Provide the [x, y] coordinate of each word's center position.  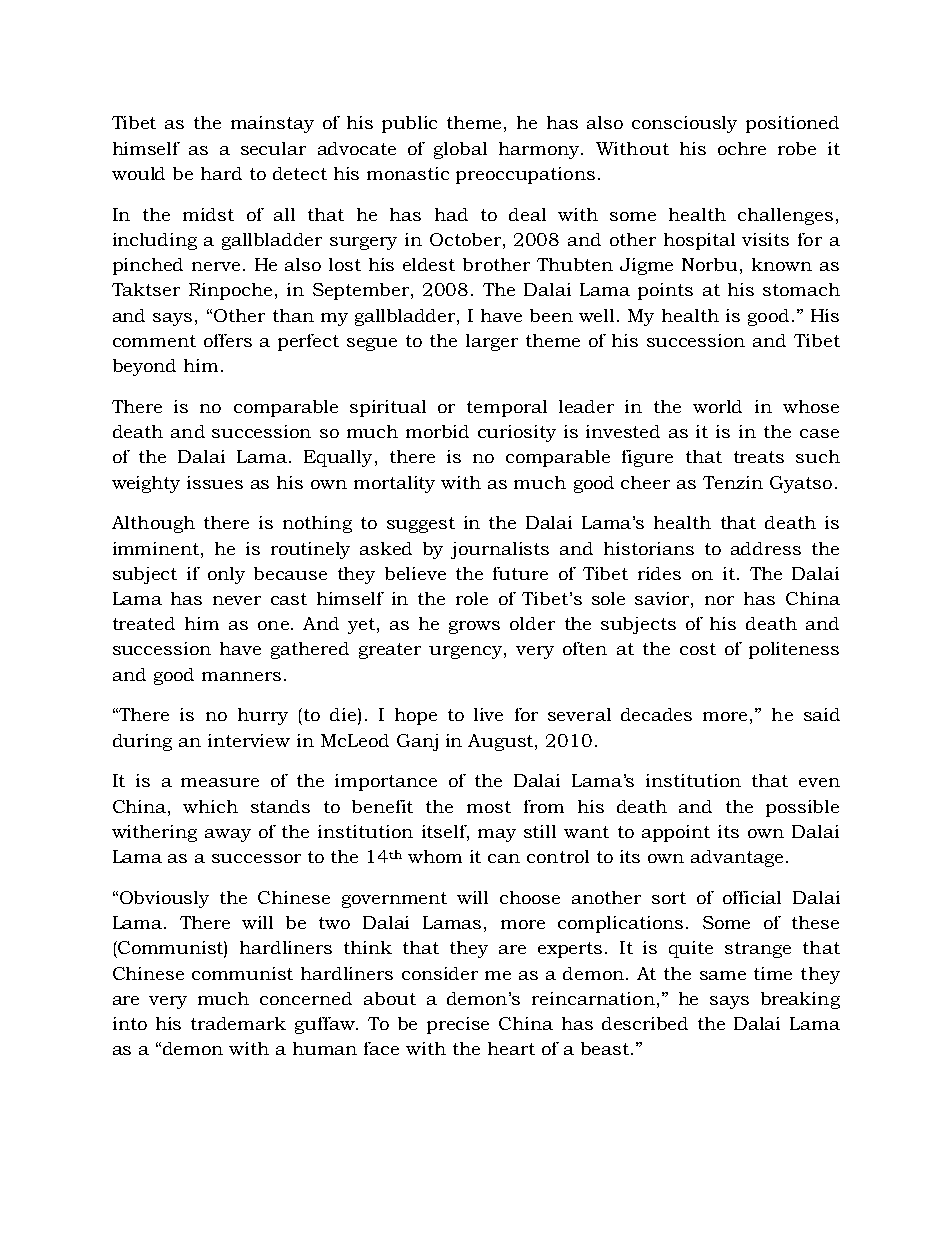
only [226, 575]
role [472, 598]
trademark [238, 1023]
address [766, 548]
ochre [742, 148]
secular [273, 148]
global [460, 150]
